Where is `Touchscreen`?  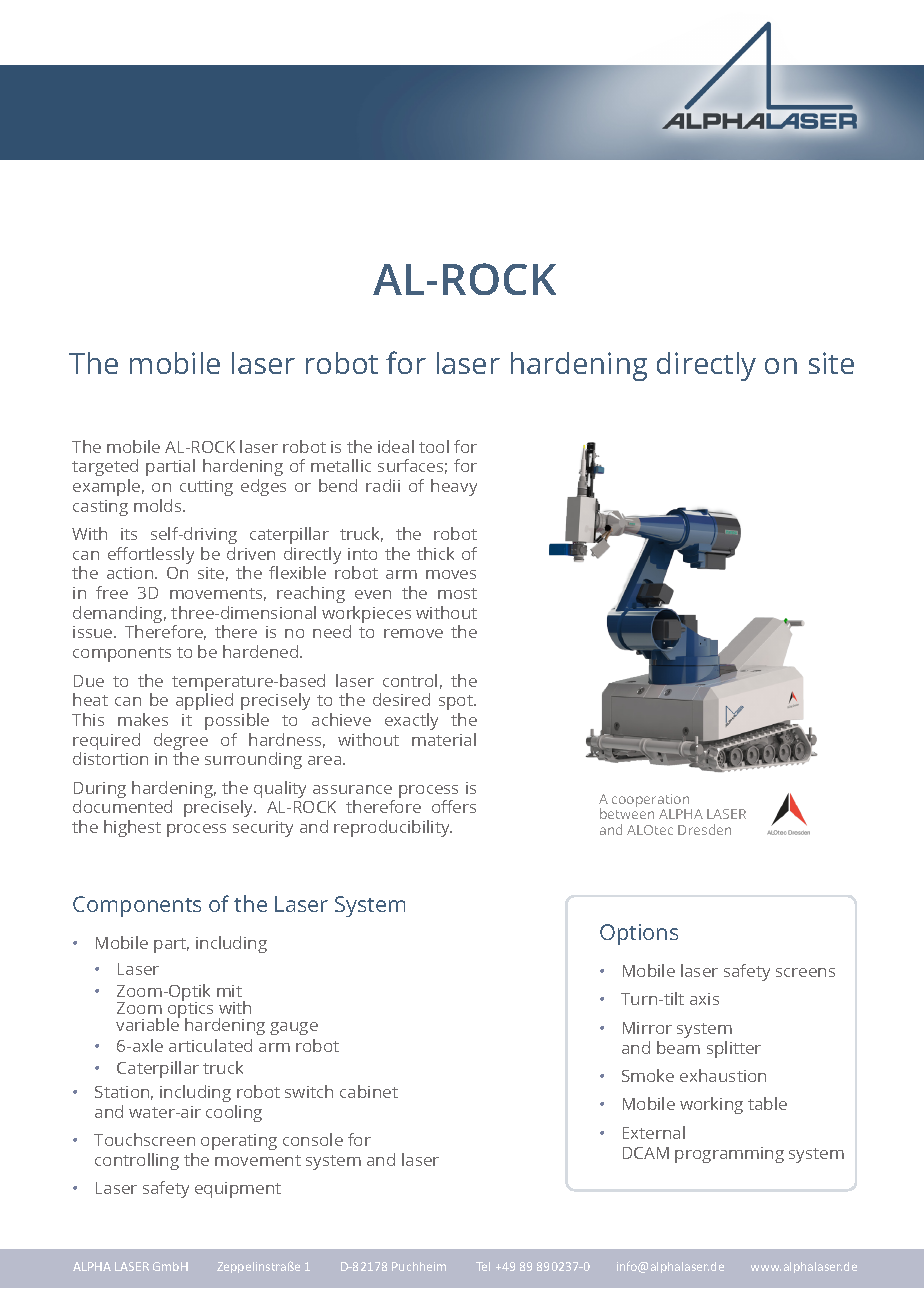 Touchscreen is located at coordinates (144, 1139).
